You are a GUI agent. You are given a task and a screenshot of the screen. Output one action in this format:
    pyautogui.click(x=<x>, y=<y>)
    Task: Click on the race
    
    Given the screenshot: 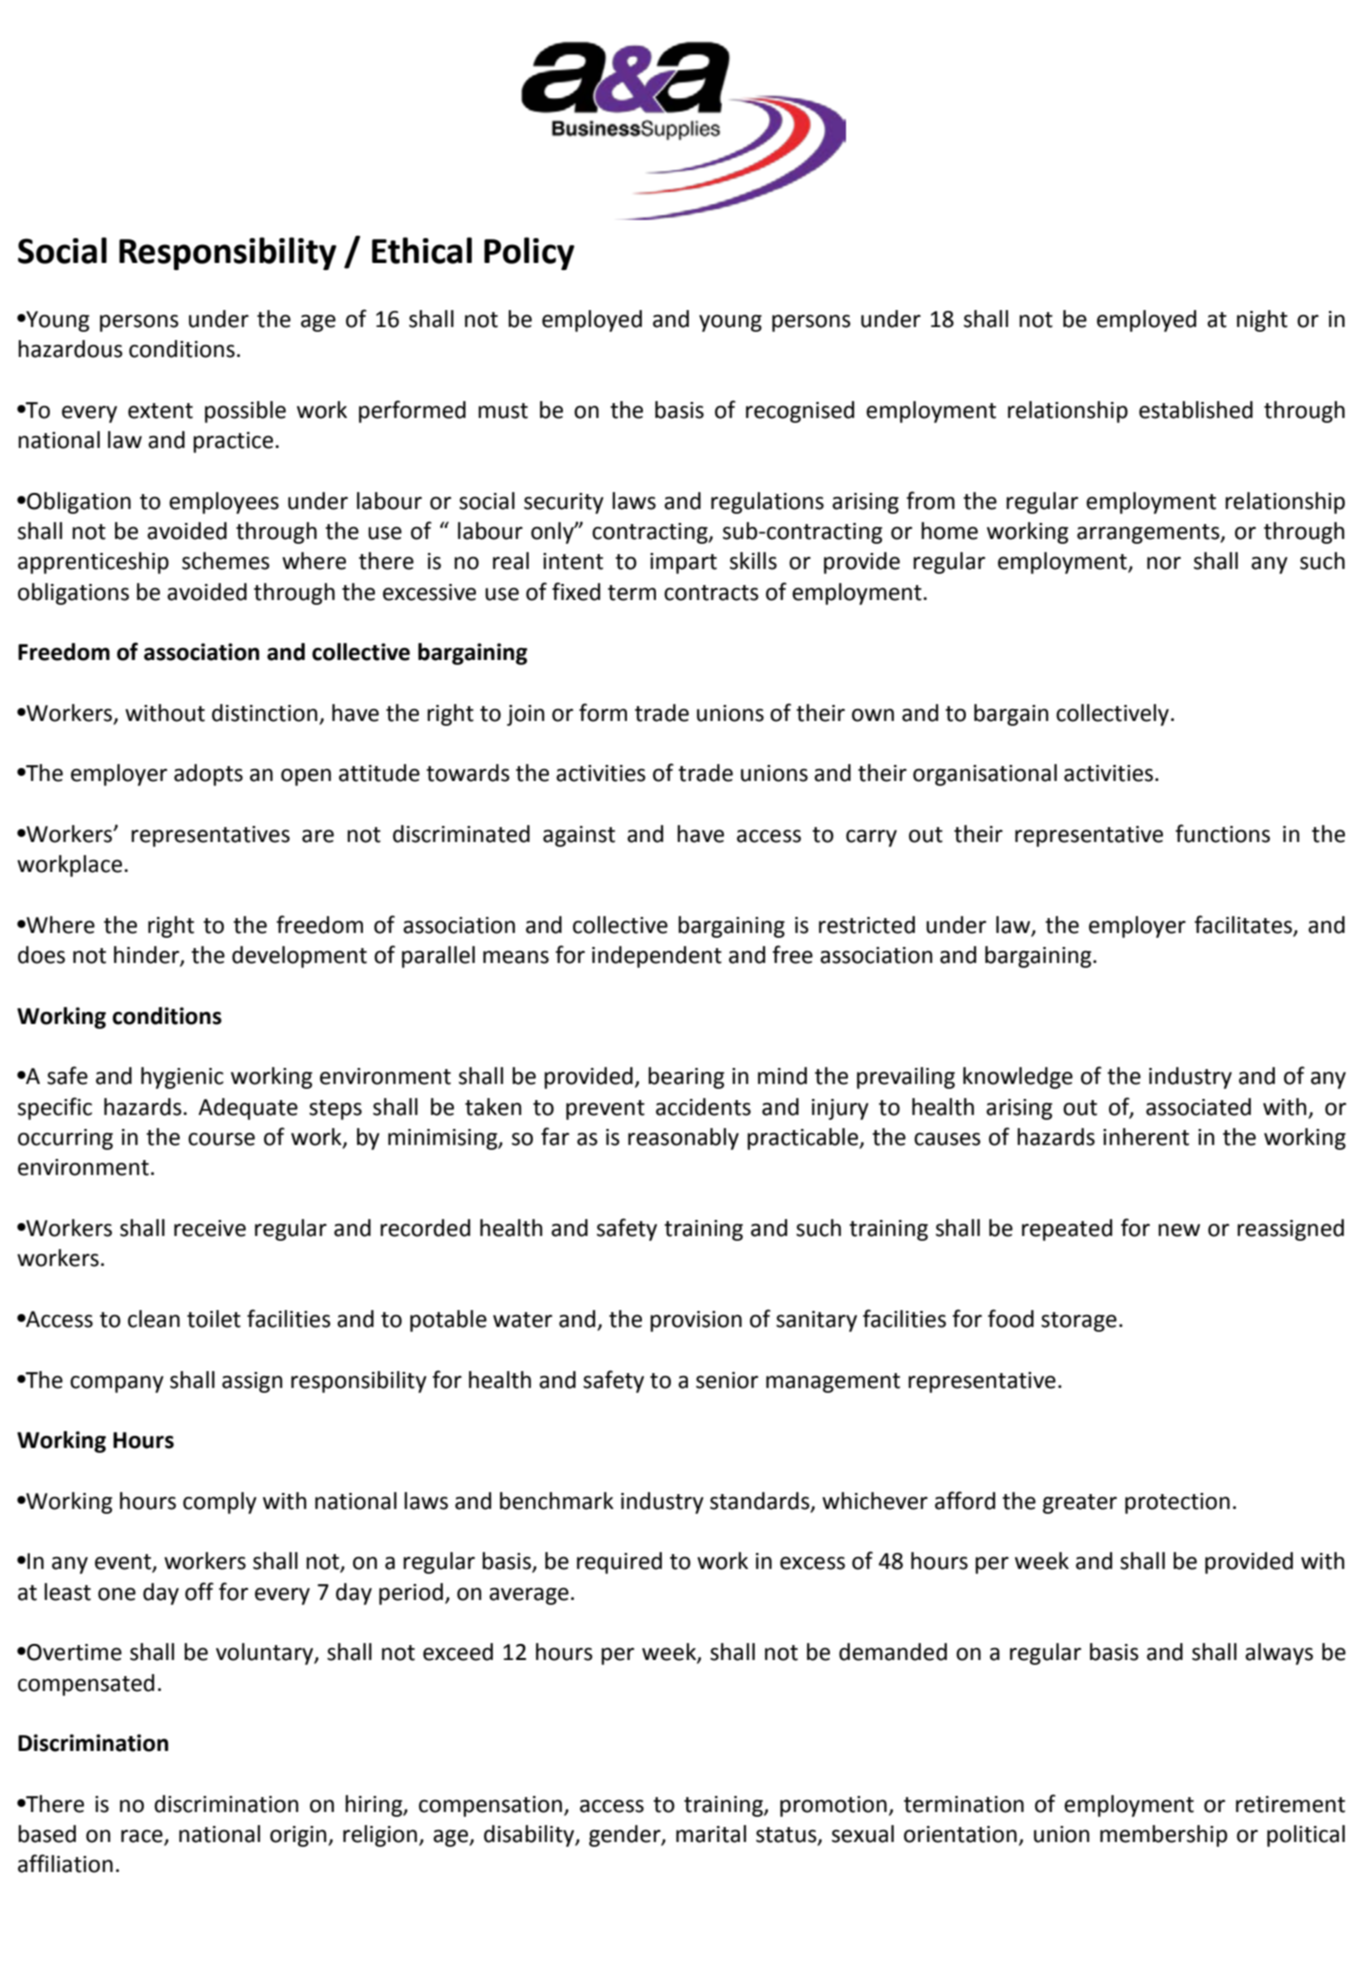 What is the action you would take?
    pyautogui.click(x=143, y=1837)
